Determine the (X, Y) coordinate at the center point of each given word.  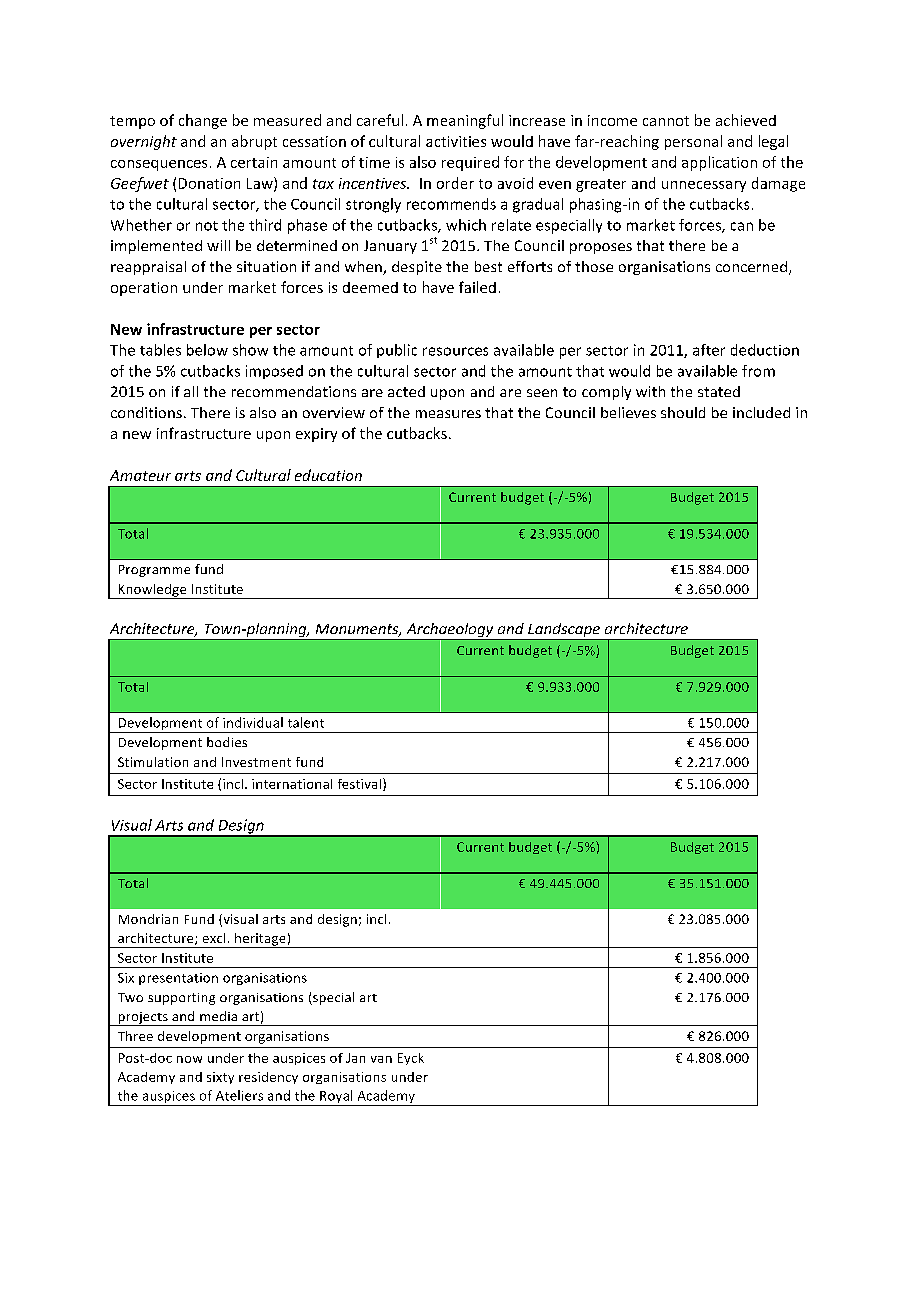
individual (253, 722)
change (203, 121)
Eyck (411, 1059)
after (709, 350)
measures (448, 414)
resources (455, 351)
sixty (220, 1078)
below (207, 350)
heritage (260, 940)
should (683, 412)
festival (361, 784)
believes (628, 412)
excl (214, 938)
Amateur (140, 475)
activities (456, 141)
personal (693, 142)
